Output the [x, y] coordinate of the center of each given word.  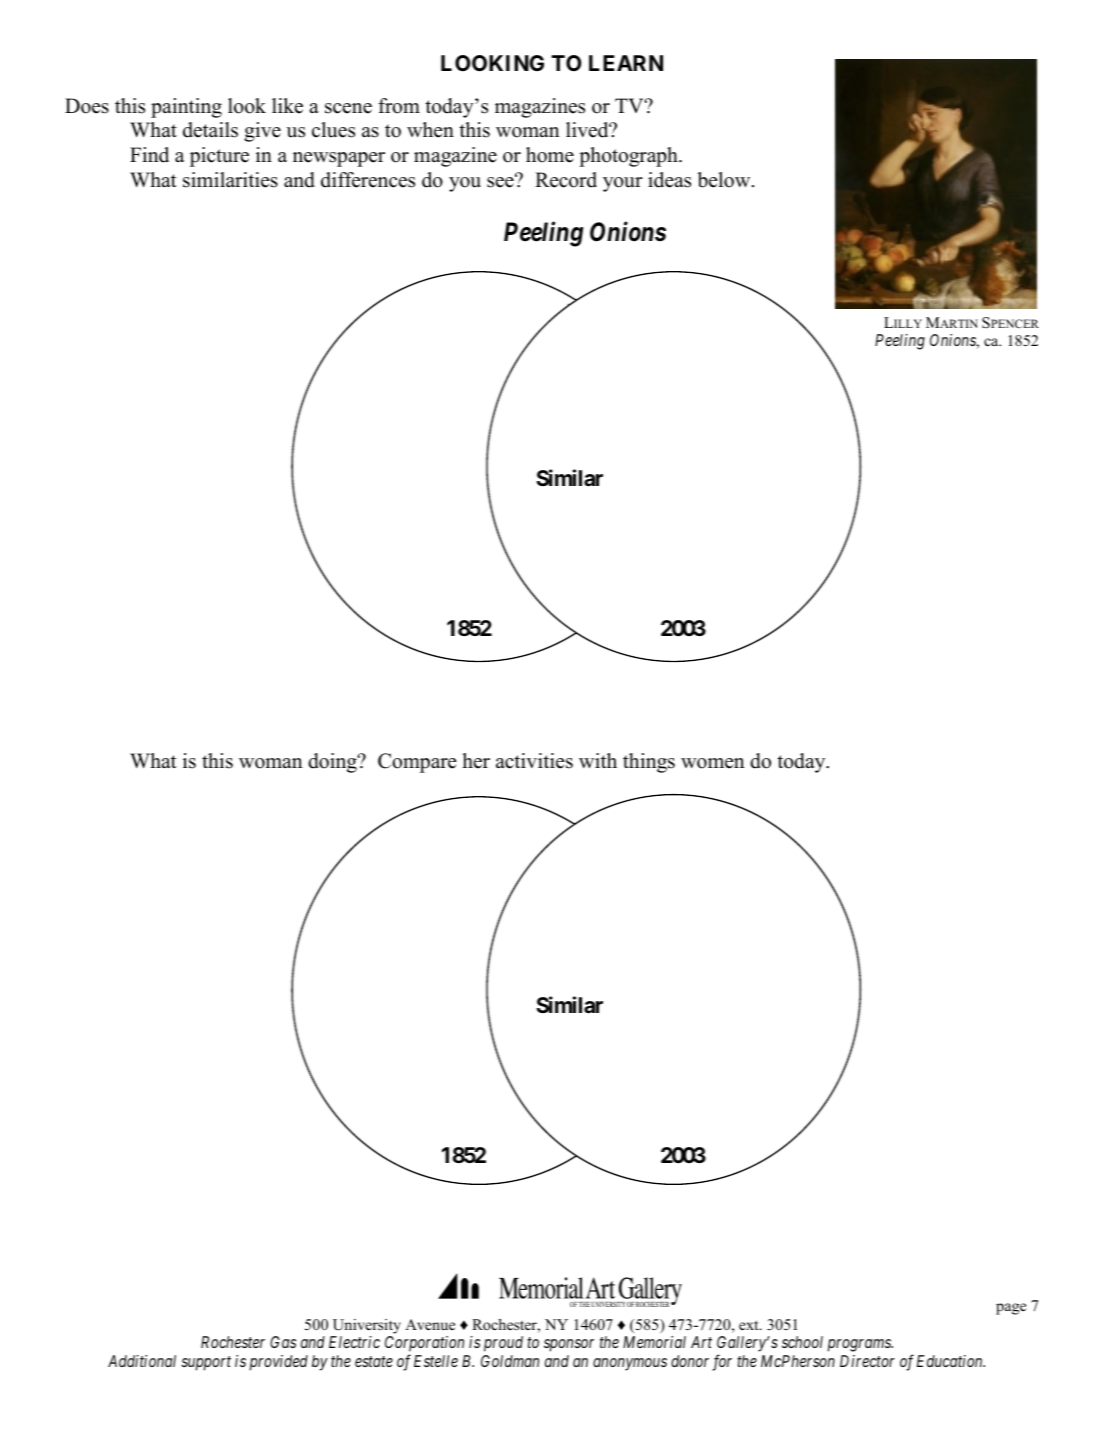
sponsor [569, 1345]
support [206, 1363]
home [550, 155]
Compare [417, 763]
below [725, 180]
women [713, 763]
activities [534, 761]
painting [186, 108]
